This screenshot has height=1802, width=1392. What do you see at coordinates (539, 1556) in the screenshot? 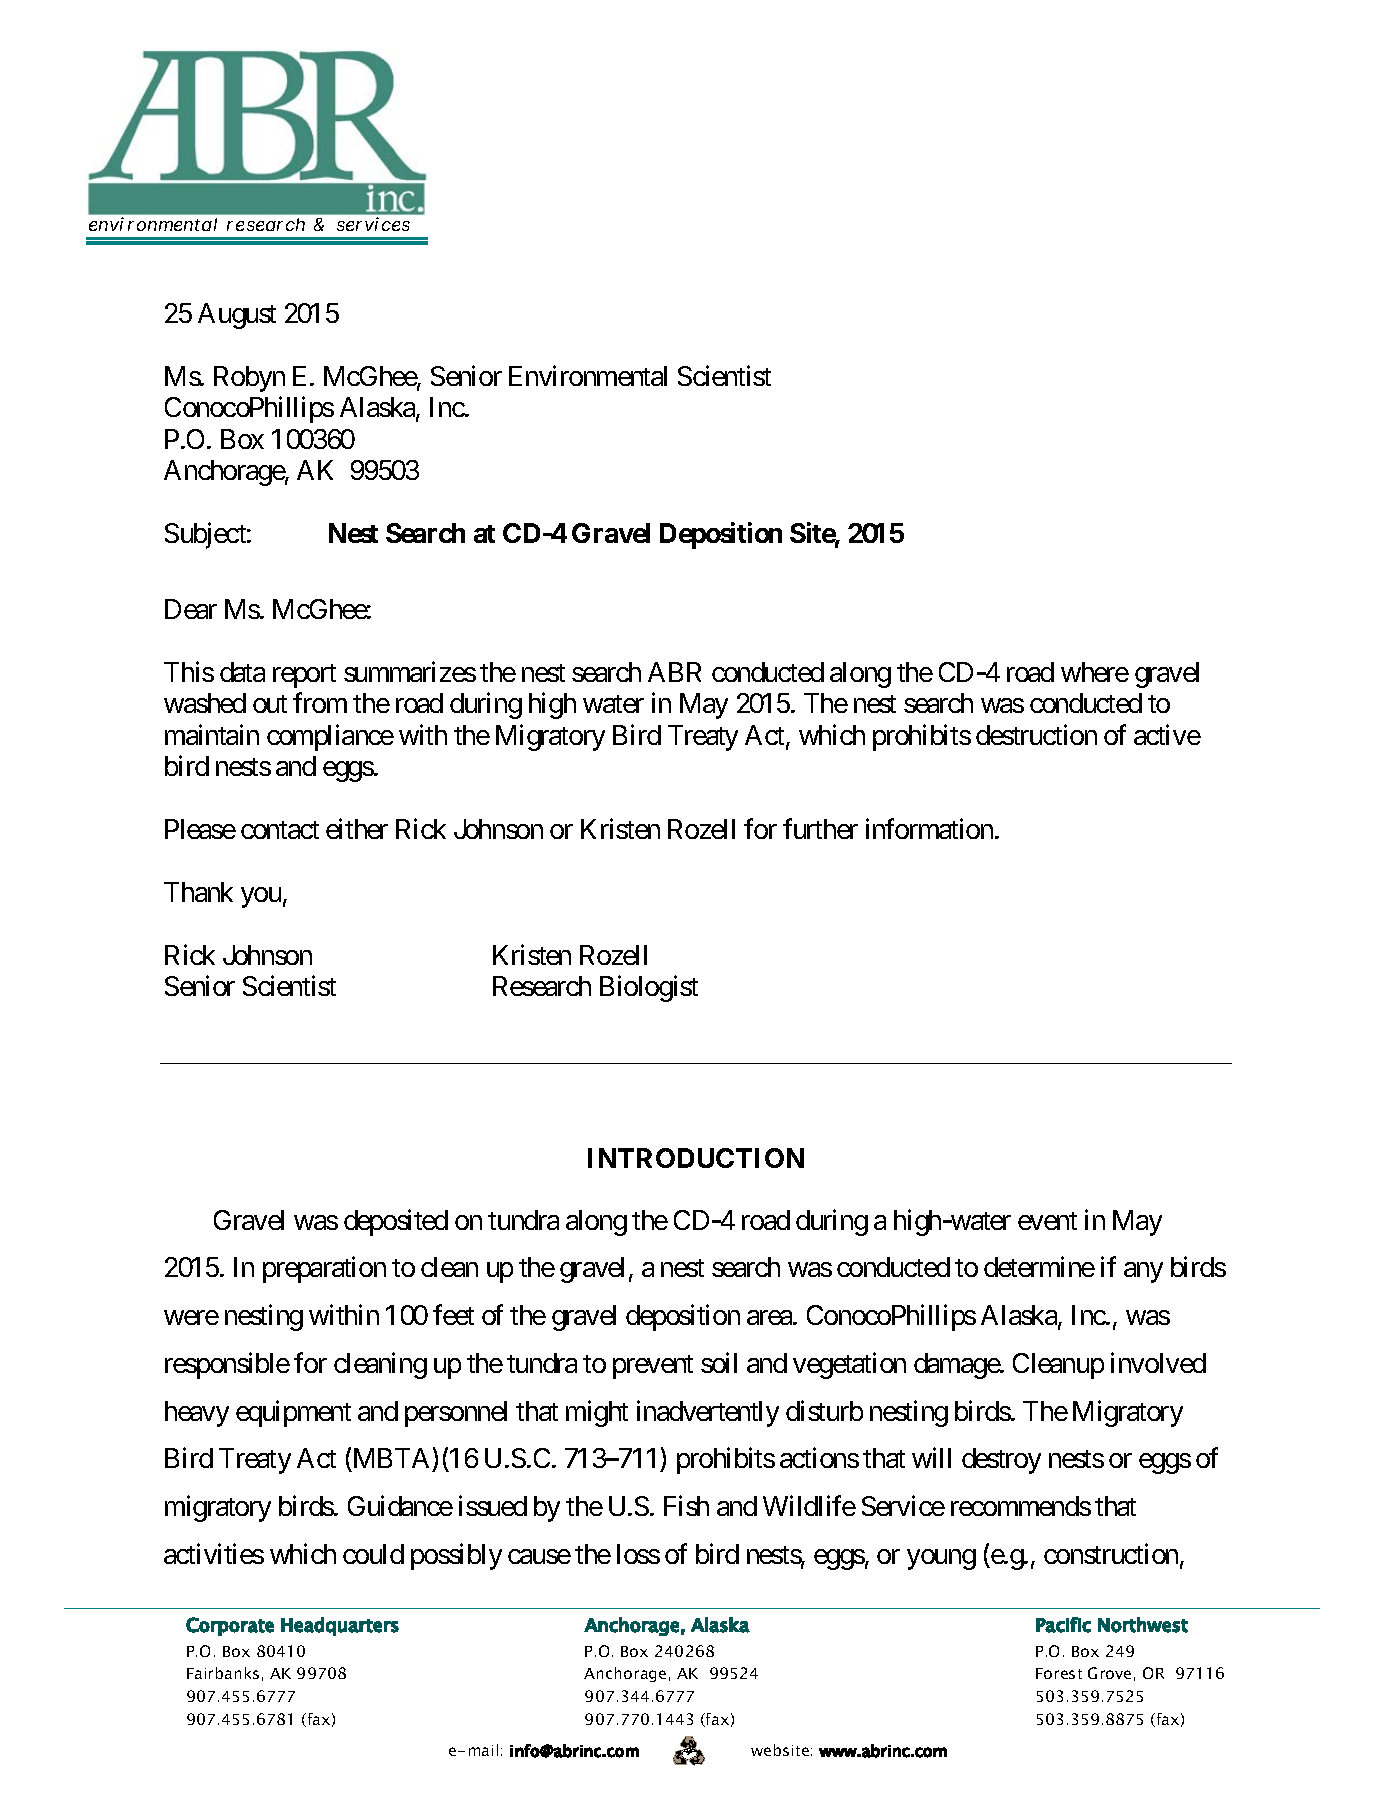
I see `cause` at bounding box center [539, 1556].
